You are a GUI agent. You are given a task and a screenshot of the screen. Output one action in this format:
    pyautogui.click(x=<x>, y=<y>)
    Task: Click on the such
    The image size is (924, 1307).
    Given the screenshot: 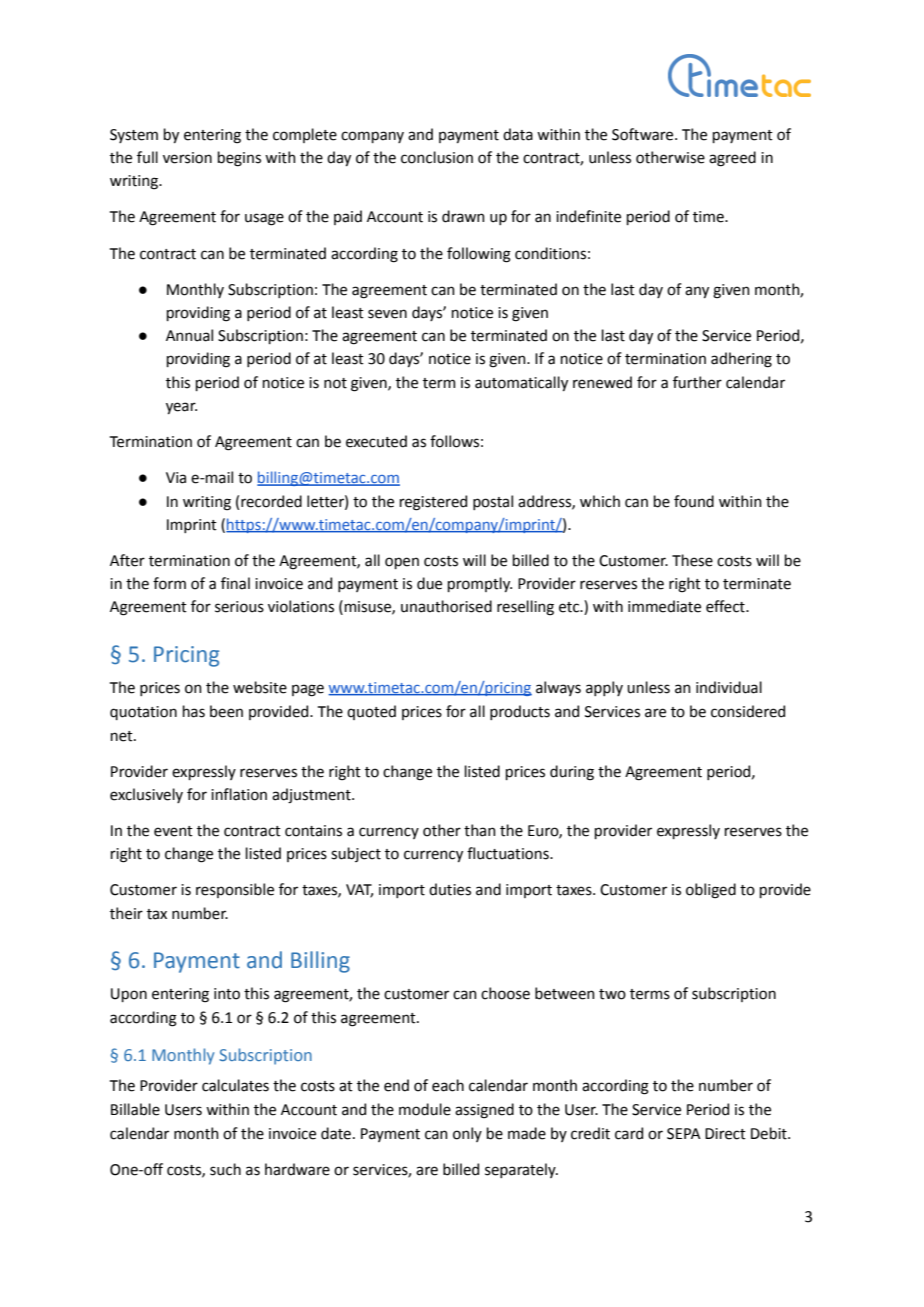 What is the action you would take?
    pyautogui.click(x=225, y=1169)
